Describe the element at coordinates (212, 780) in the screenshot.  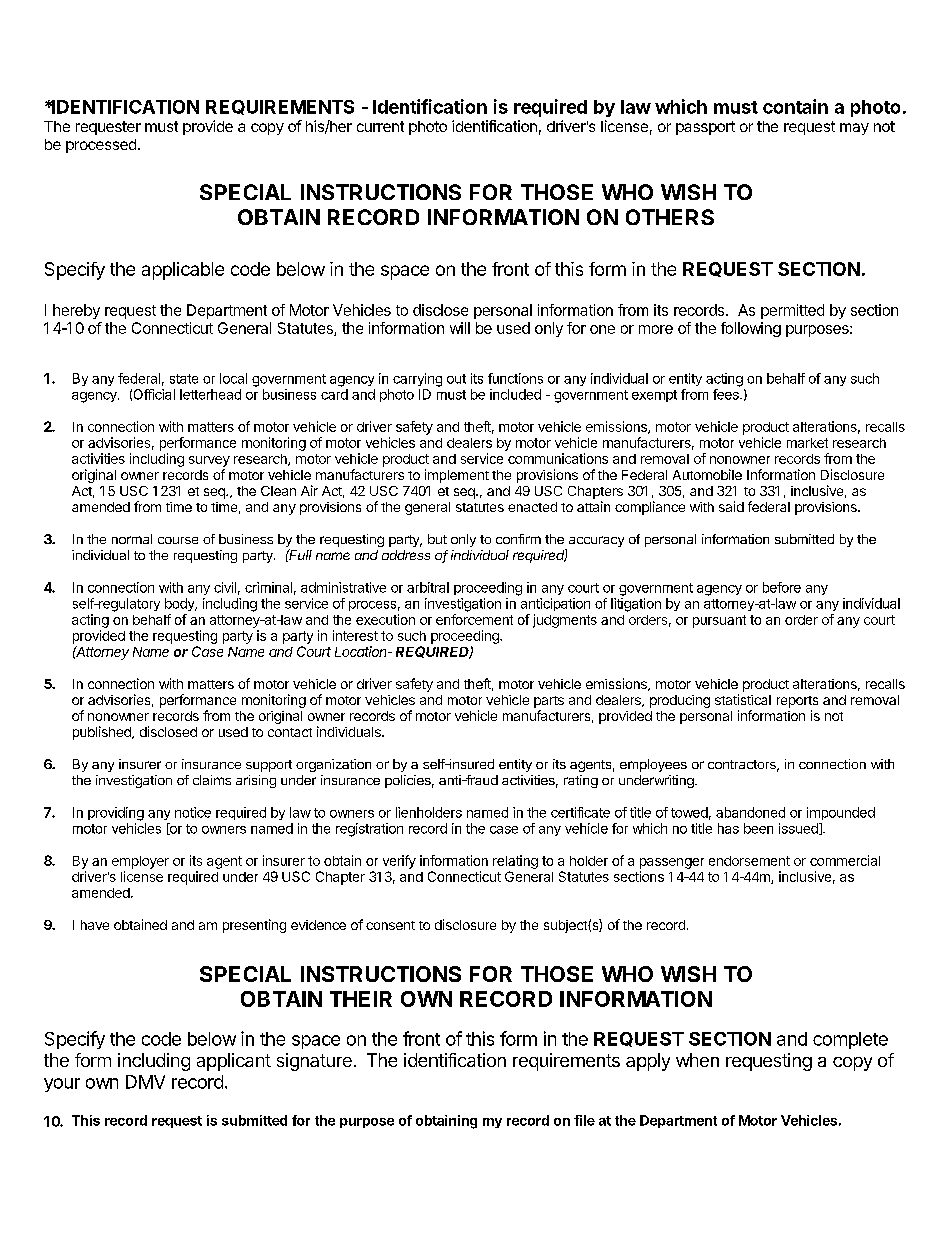
I see `claims` at that location.
